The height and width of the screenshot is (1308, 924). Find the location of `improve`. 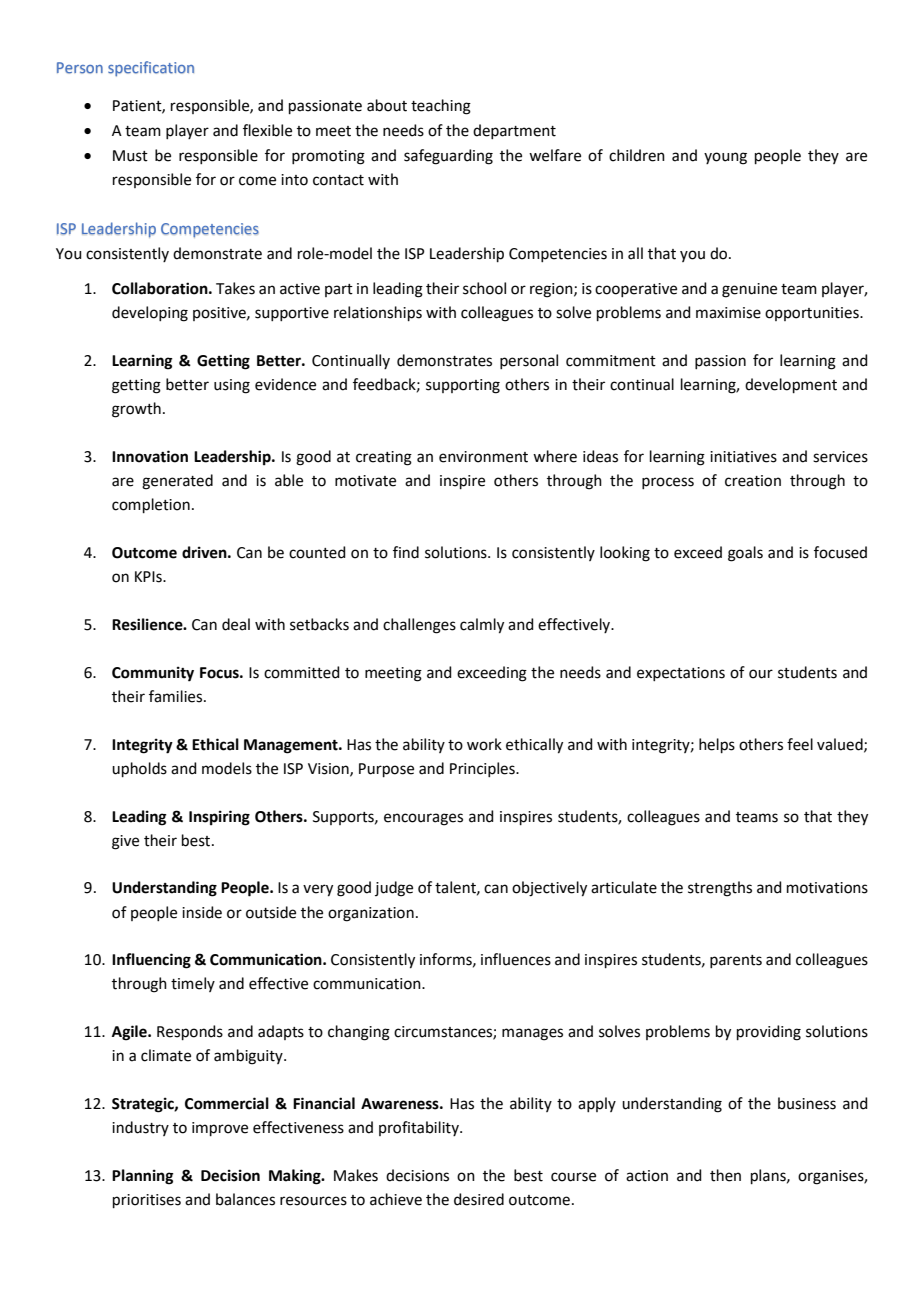

improve is located at coordinates (220, 1129).
